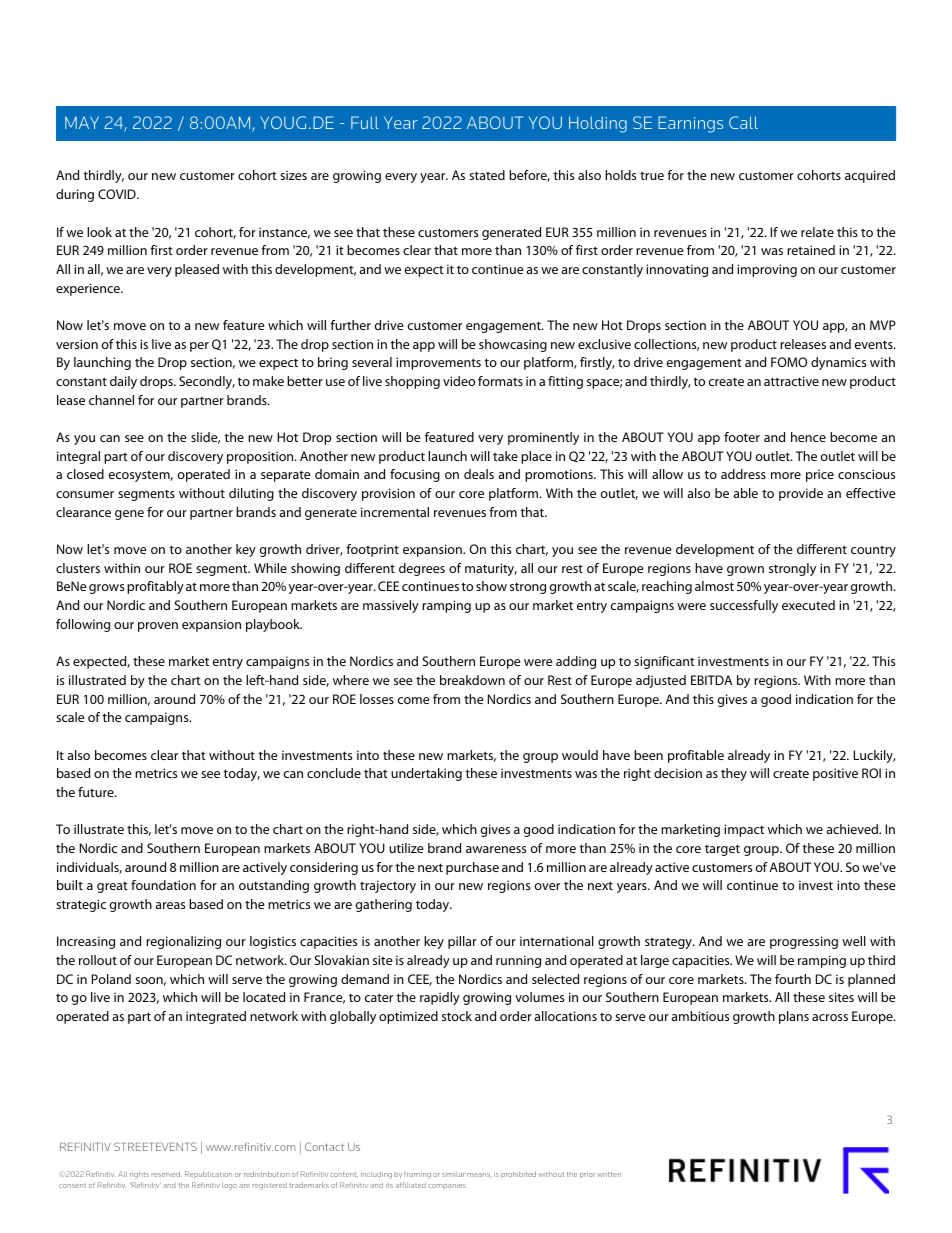  Describe the element at coordinates (208, 1174) in the screenshot. I see `Republication` at that location.
